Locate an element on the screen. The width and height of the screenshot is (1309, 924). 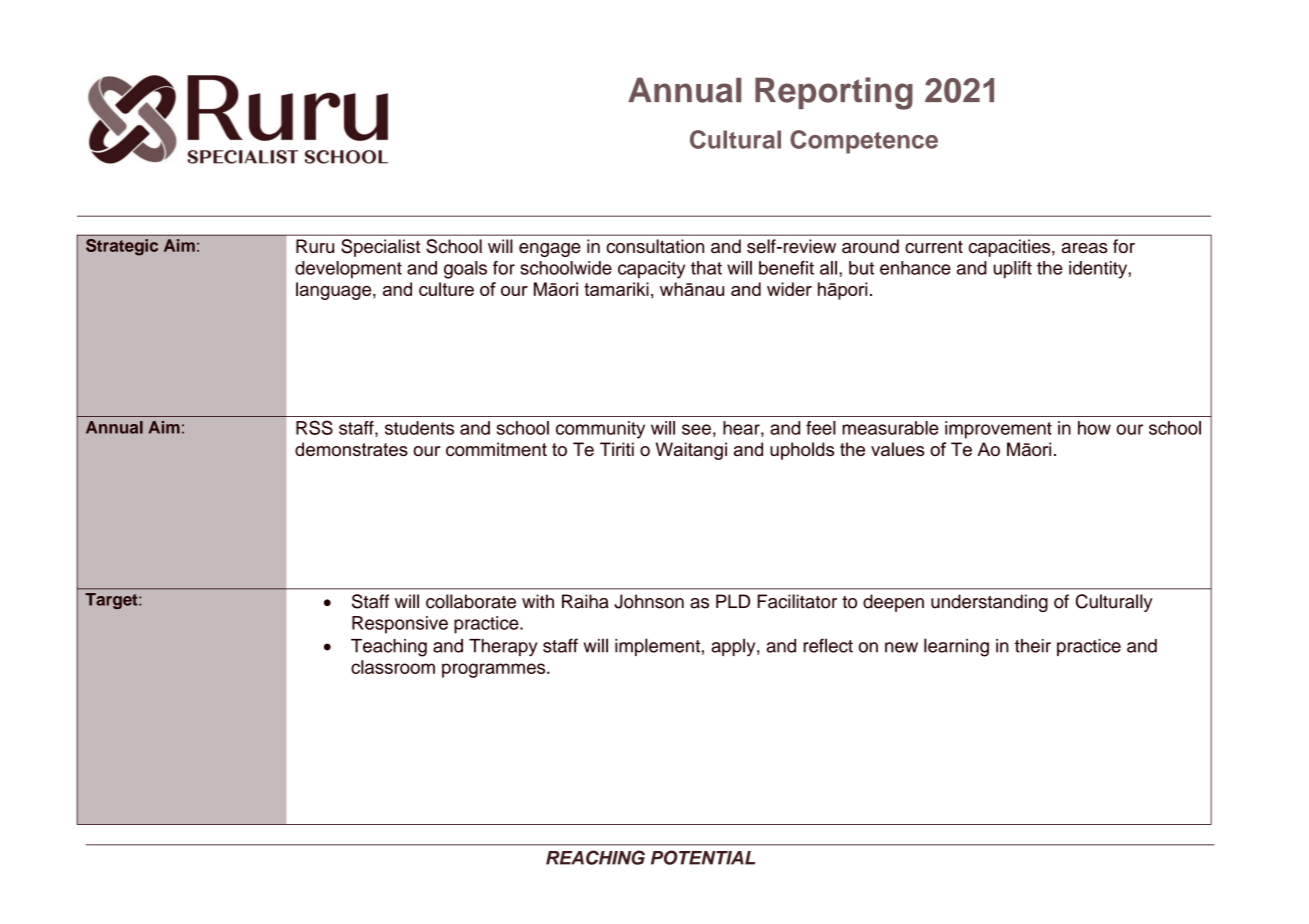
learning is located at coordinates (956, 647).
